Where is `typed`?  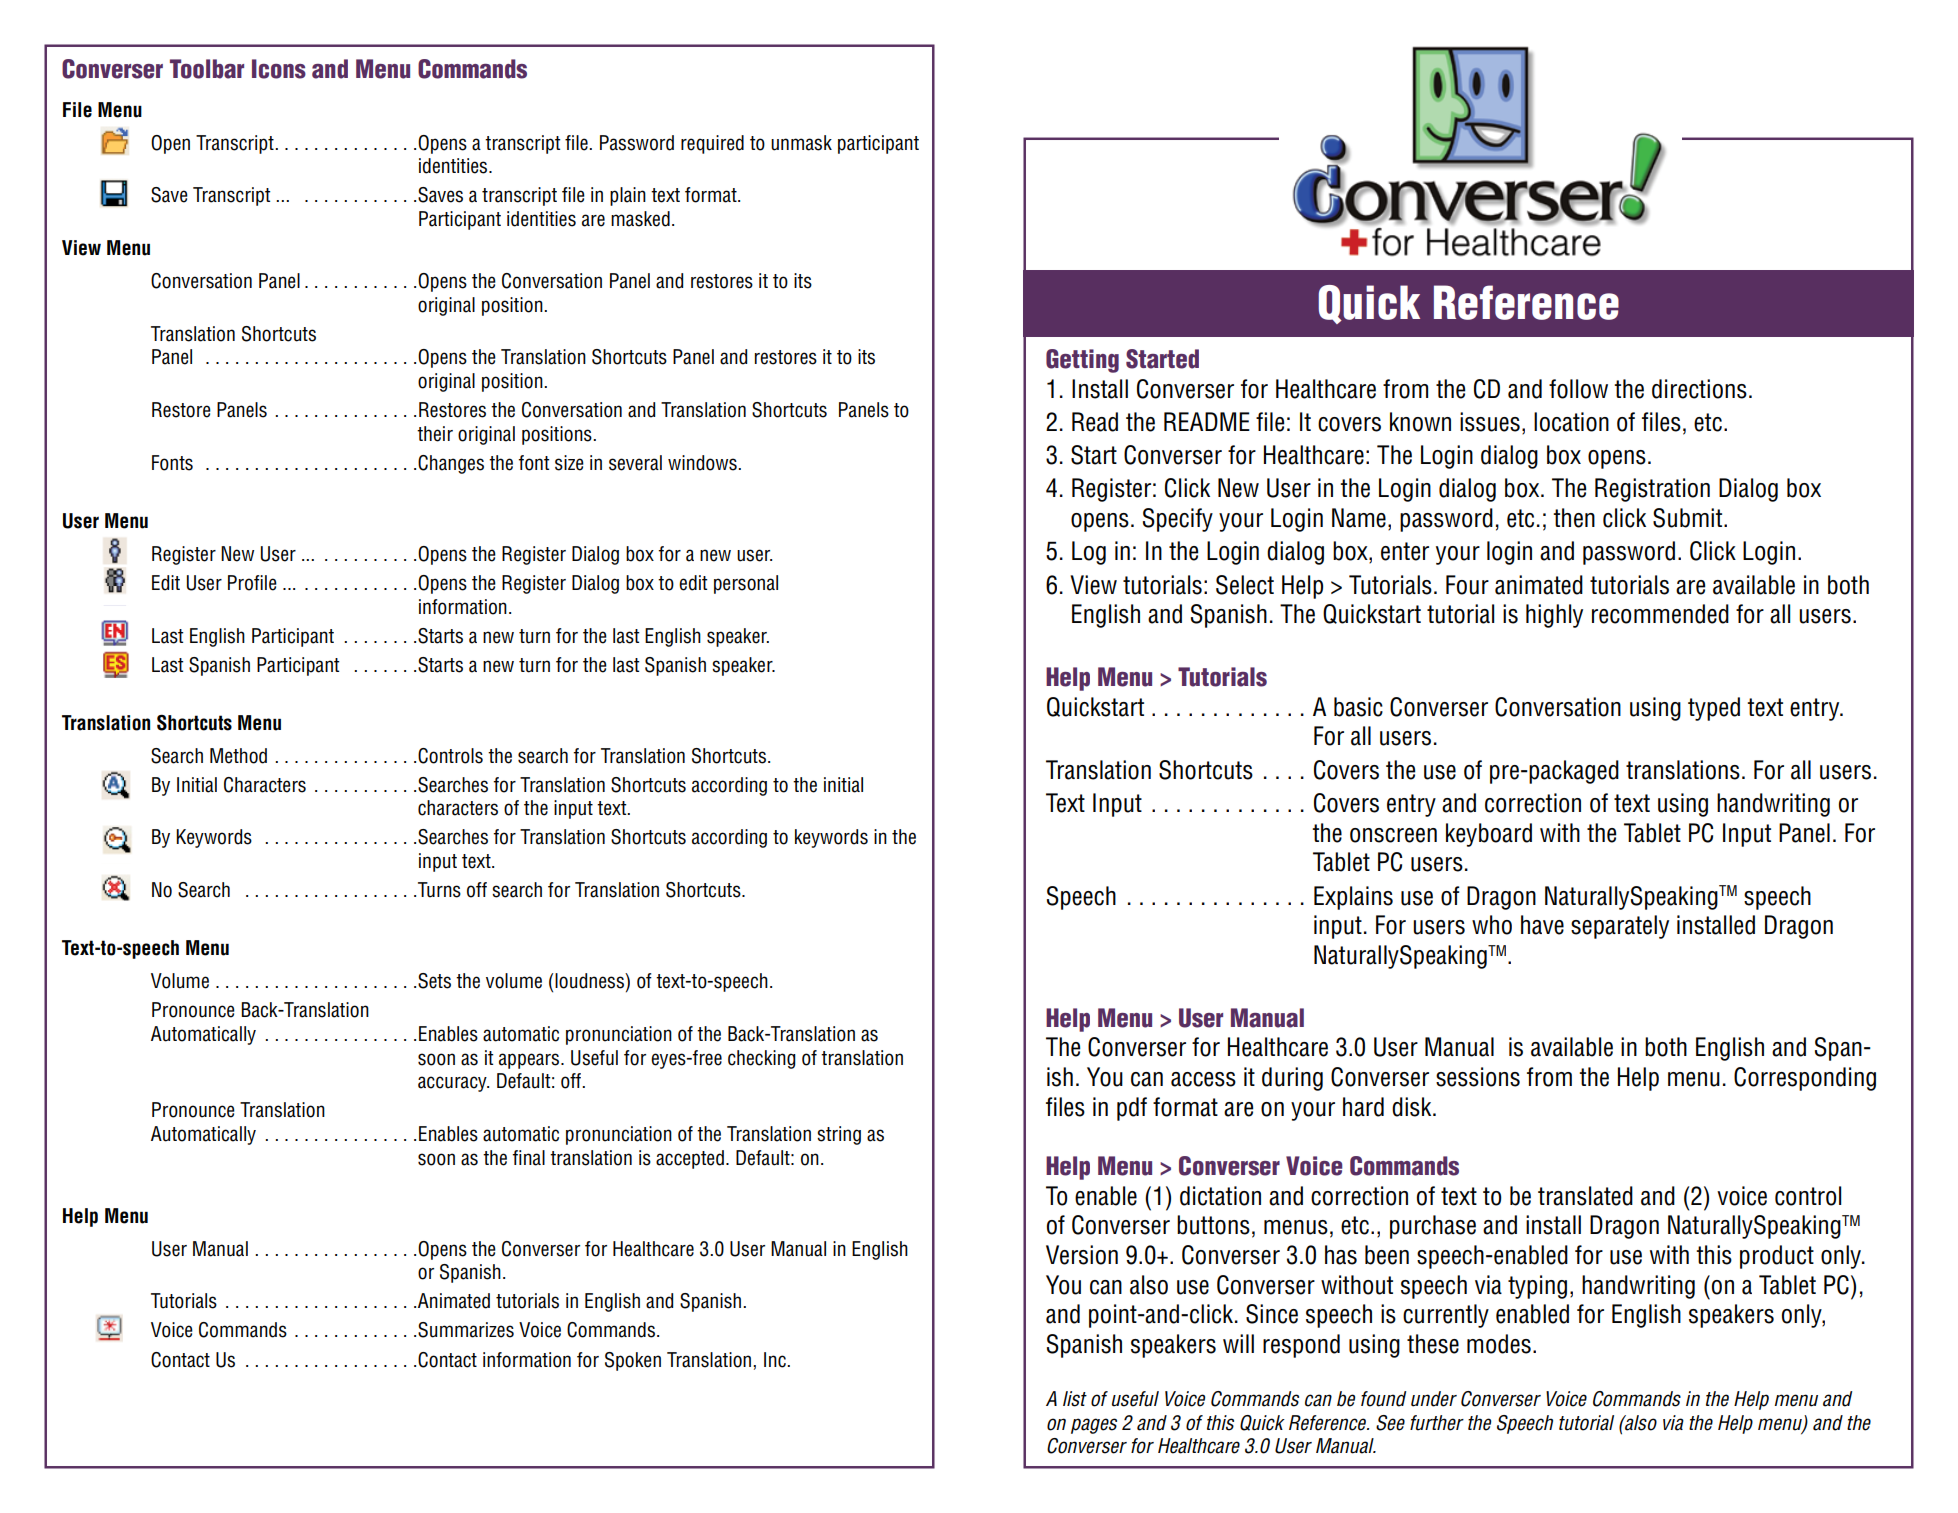 typed is located at coordinates (1714, 709).
